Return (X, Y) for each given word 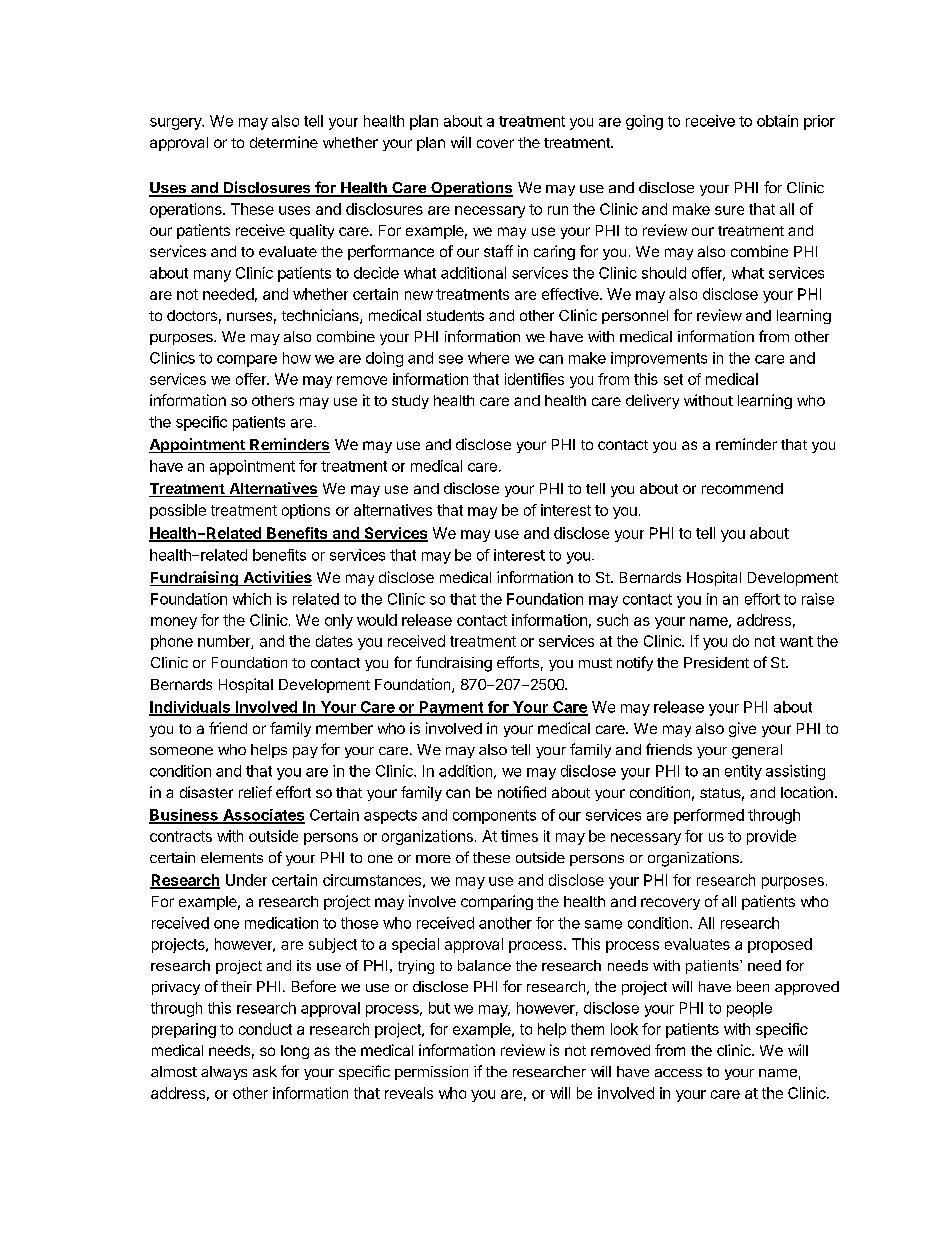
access (678, 1073)
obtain (777, 121)
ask (265, 1071)
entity (743, 772)
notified (522, 792)
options (306, 511)
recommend (742, 488)
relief (255, 792)
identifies (534, 379)
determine (284, 142)
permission (431, 1073)
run (558, 210)
